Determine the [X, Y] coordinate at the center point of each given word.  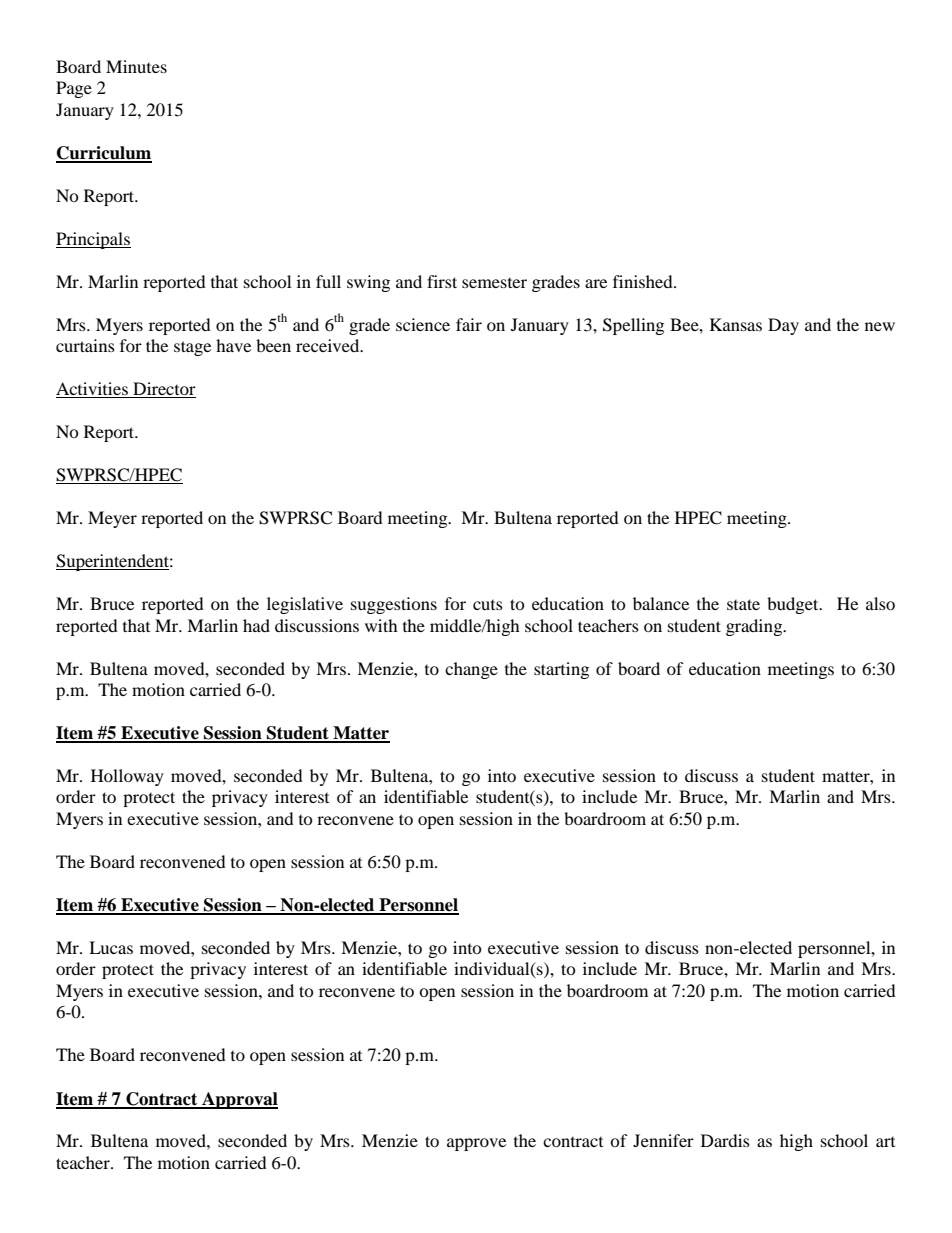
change [471, 670]
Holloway [127, 777]
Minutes [136, 66]
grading [755, 627]
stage [192, 348]
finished [644, 281]
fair [469, 324]
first [442, 281]
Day [783, 326]
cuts [488, 605]
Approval [239, 1100]
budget [794, 605]
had [256, 625]
